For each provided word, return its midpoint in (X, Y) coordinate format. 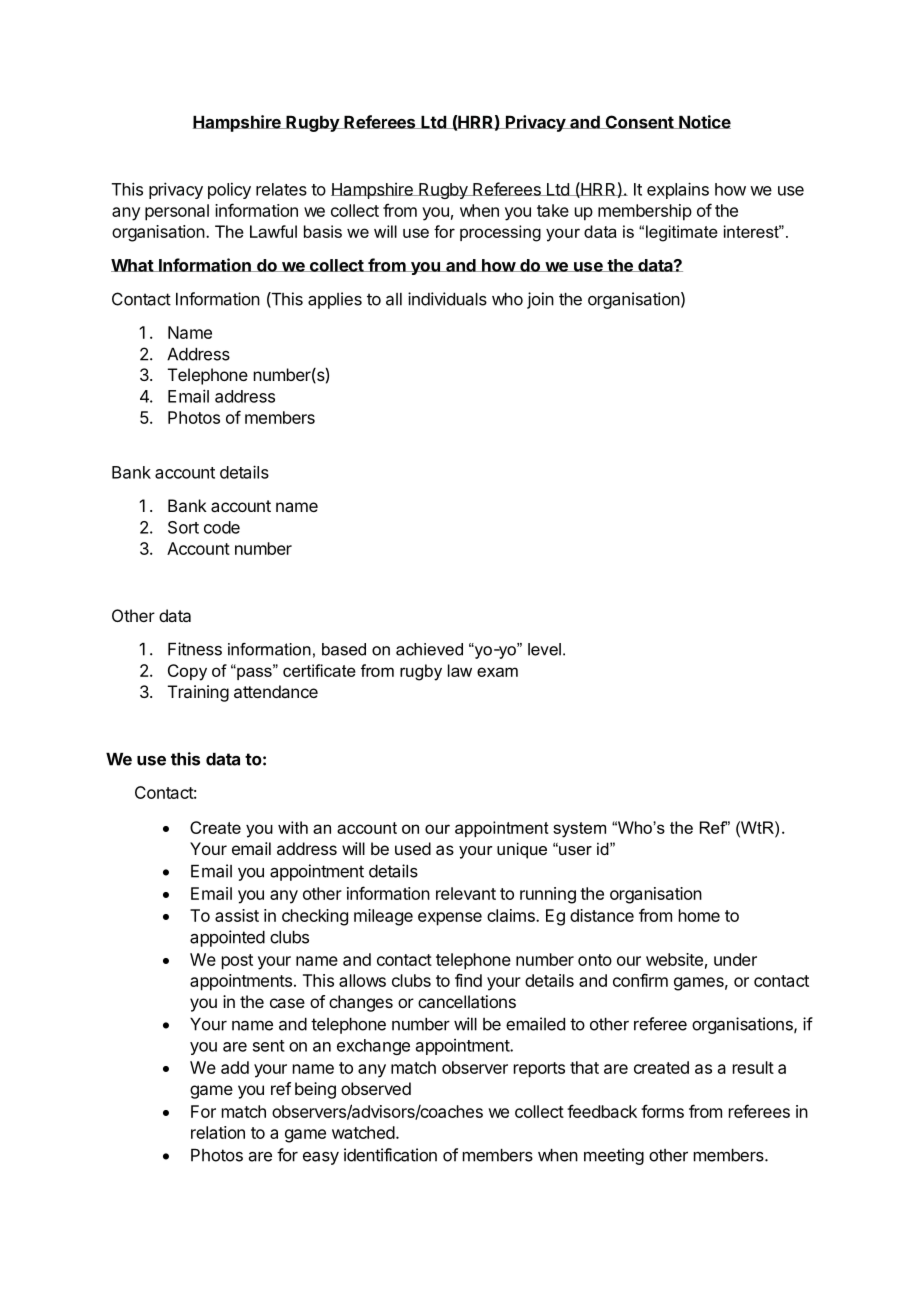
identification (390, 1155)
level (544, 649)
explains (678, 190)
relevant (466, 893)
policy (229, 190)
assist (237, 915)
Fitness (195, 649)
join (540, 300)
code (222, 527)
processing (500, 233)
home (699, 915)
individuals (447, 299)
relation (218, 1132)
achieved (429, 649)
